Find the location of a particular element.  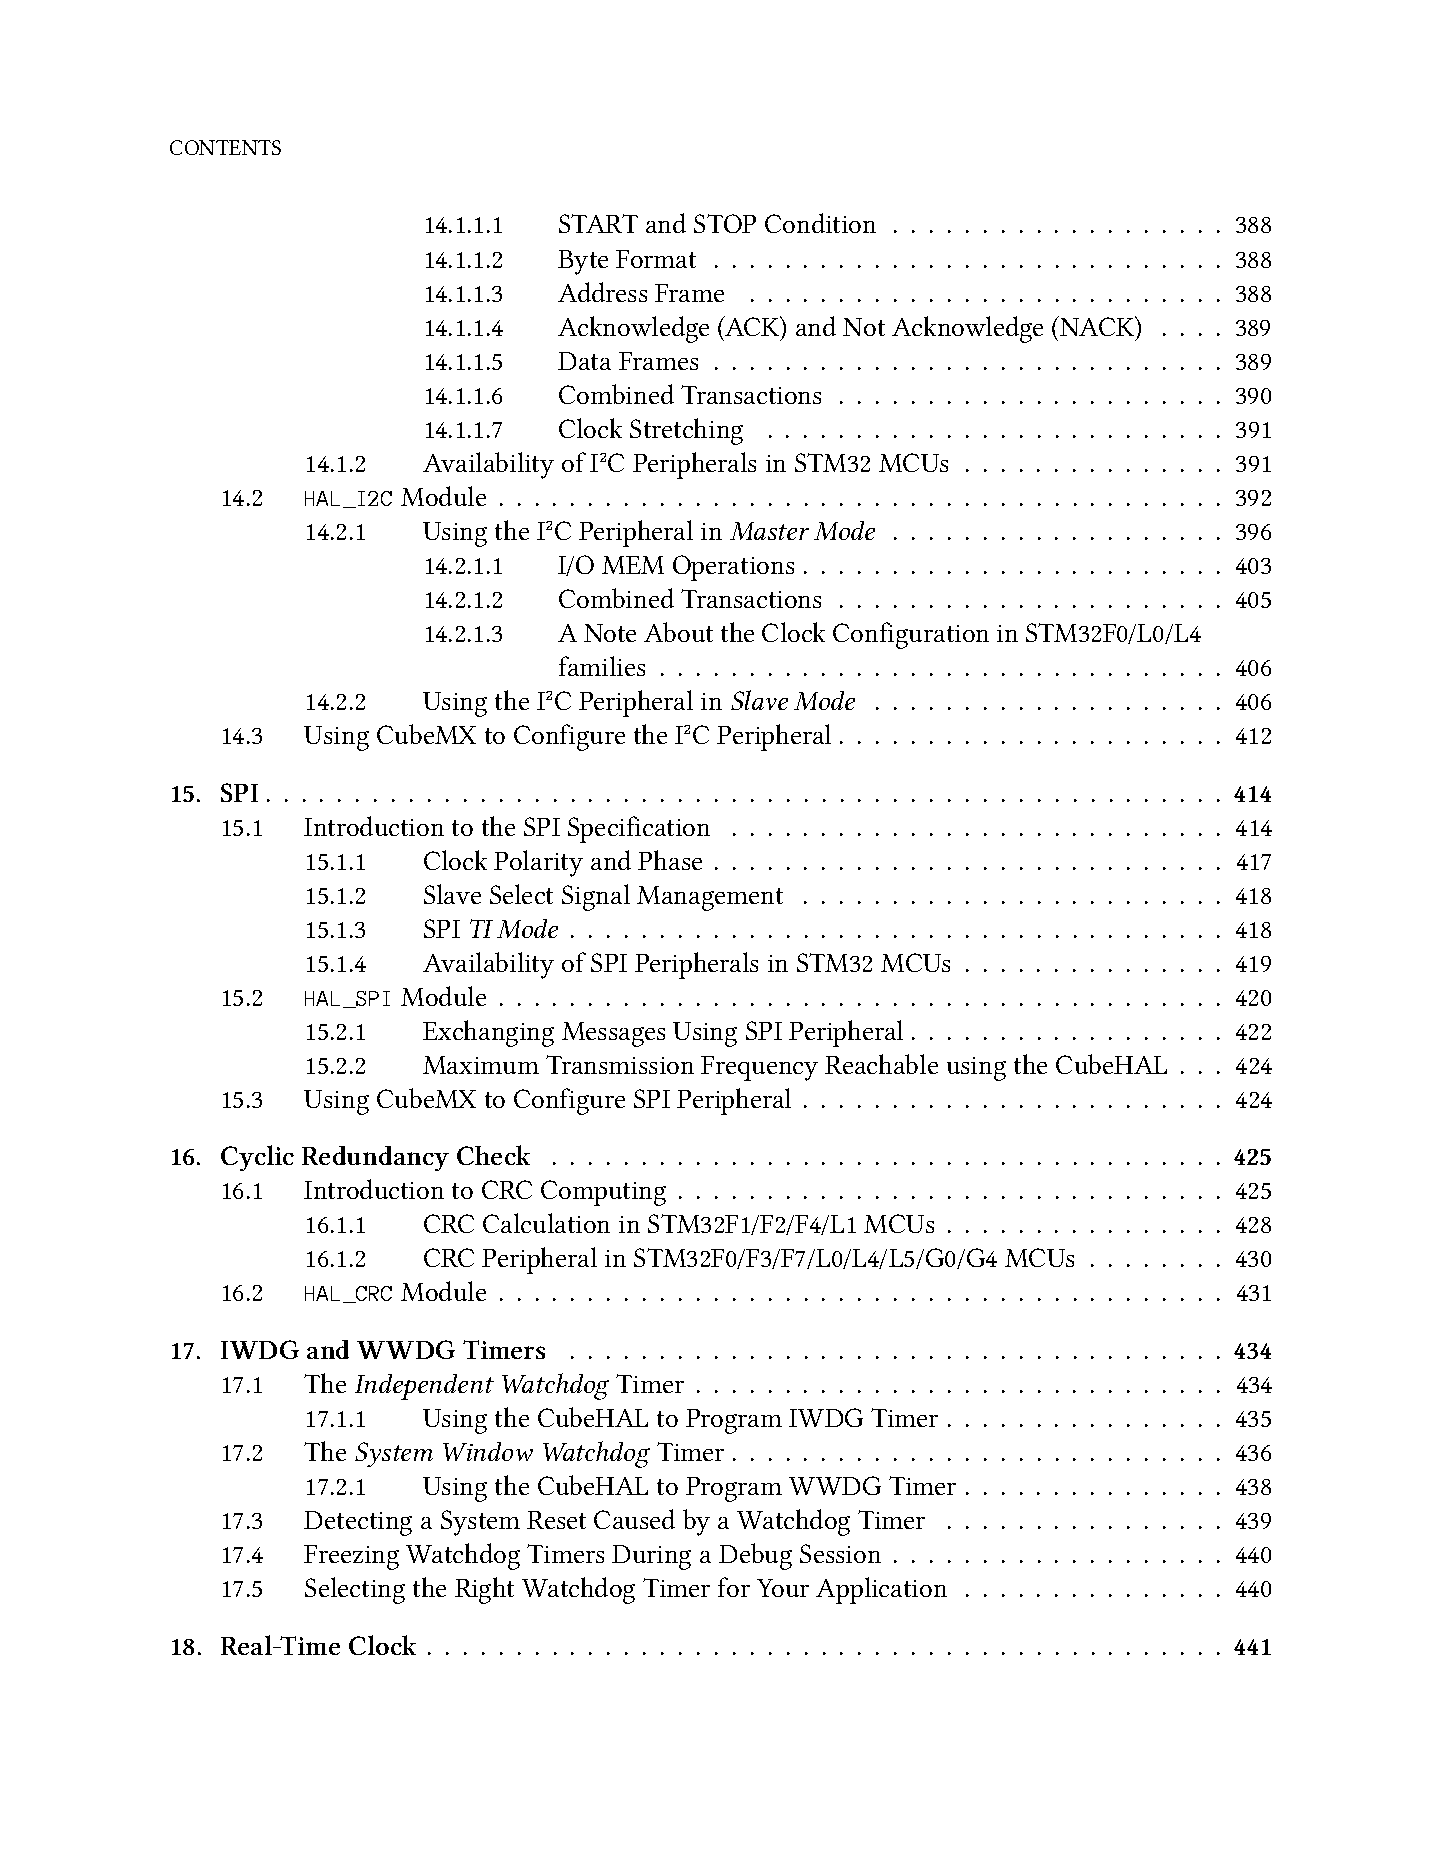

Note is located at coordinates (610, 633).
